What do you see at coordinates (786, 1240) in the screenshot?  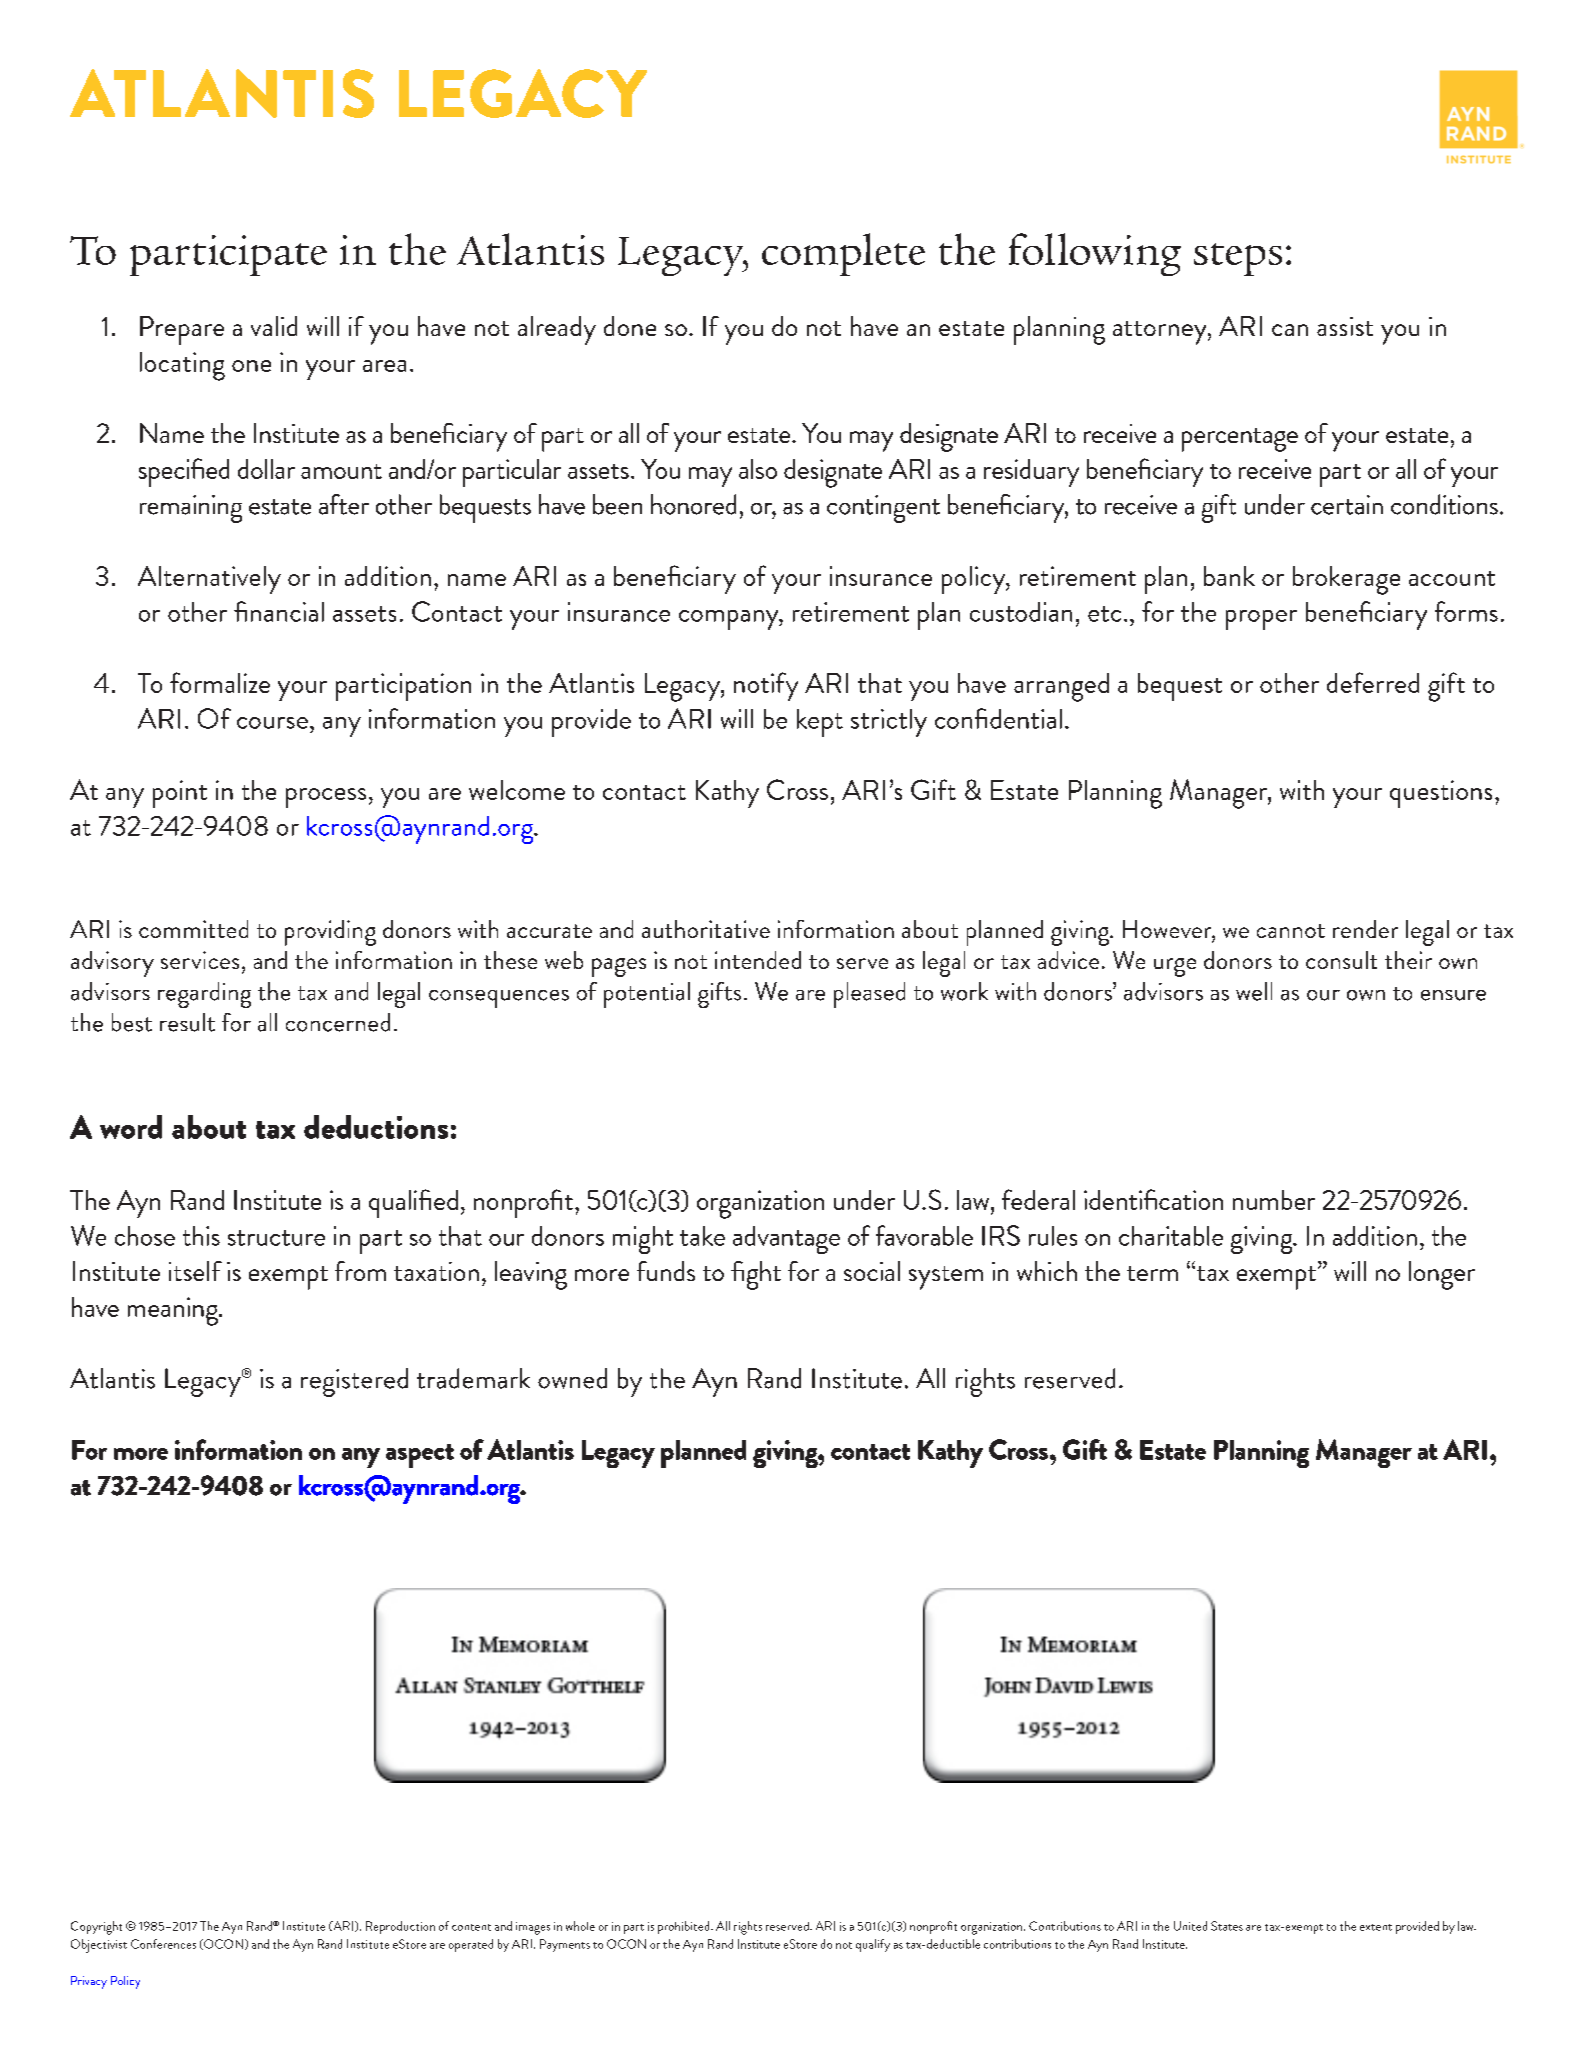 I see `advantage` at bounding box center [786, 1240].
